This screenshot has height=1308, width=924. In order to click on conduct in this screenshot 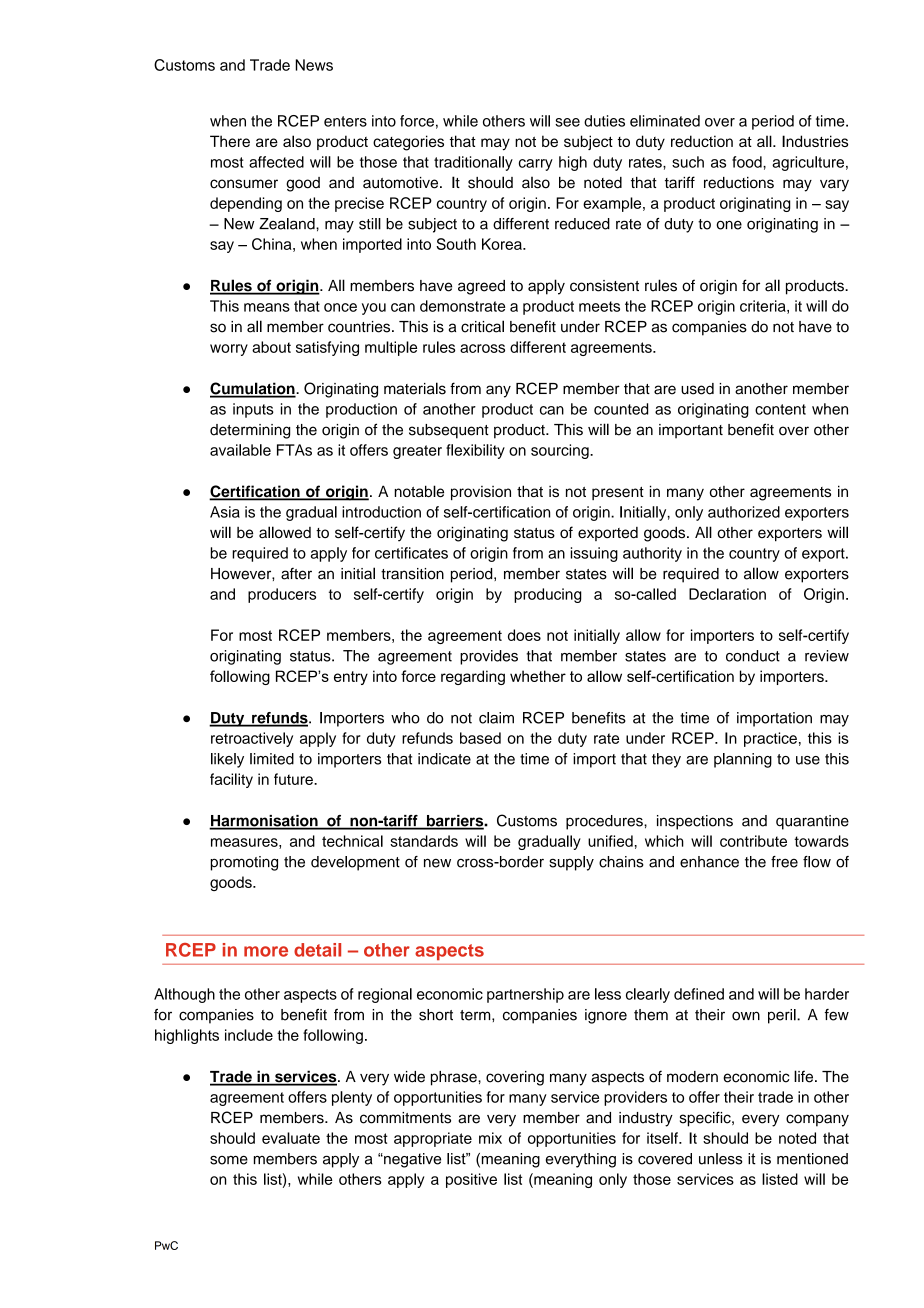, I will do `click(753, 656)`.
